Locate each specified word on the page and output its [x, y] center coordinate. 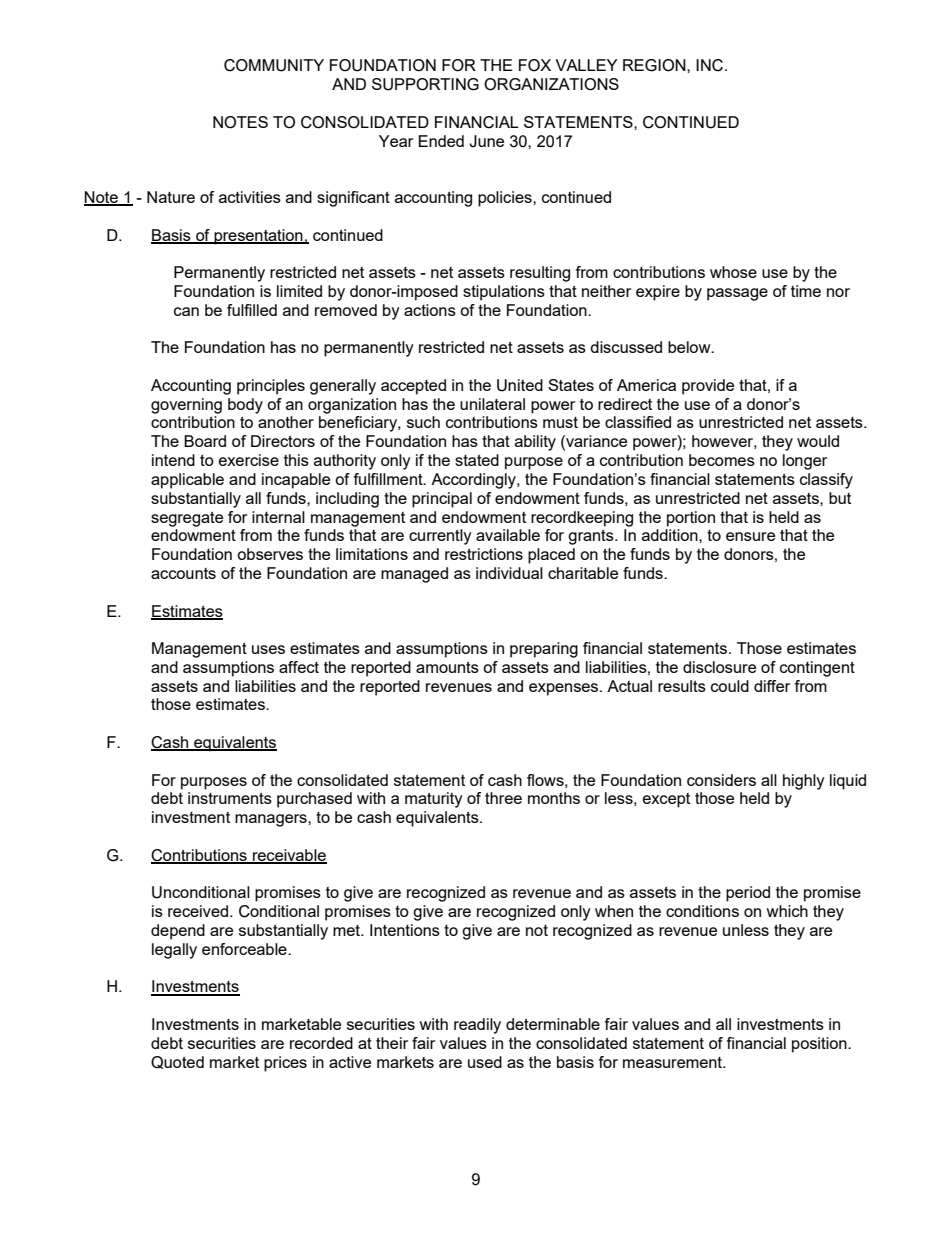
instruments [230, 798]
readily [477, 1026]
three [503, 798]
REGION [655, 65]
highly [804, 782]
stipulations [504, 293]
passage [737, 294]
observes [270, 554]
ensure [750, 536]
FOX [535, 65]
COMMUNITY [274, 65]
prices [285, 1064]
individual [509, 573]
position [820, 1045]
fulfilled [252, 310]
